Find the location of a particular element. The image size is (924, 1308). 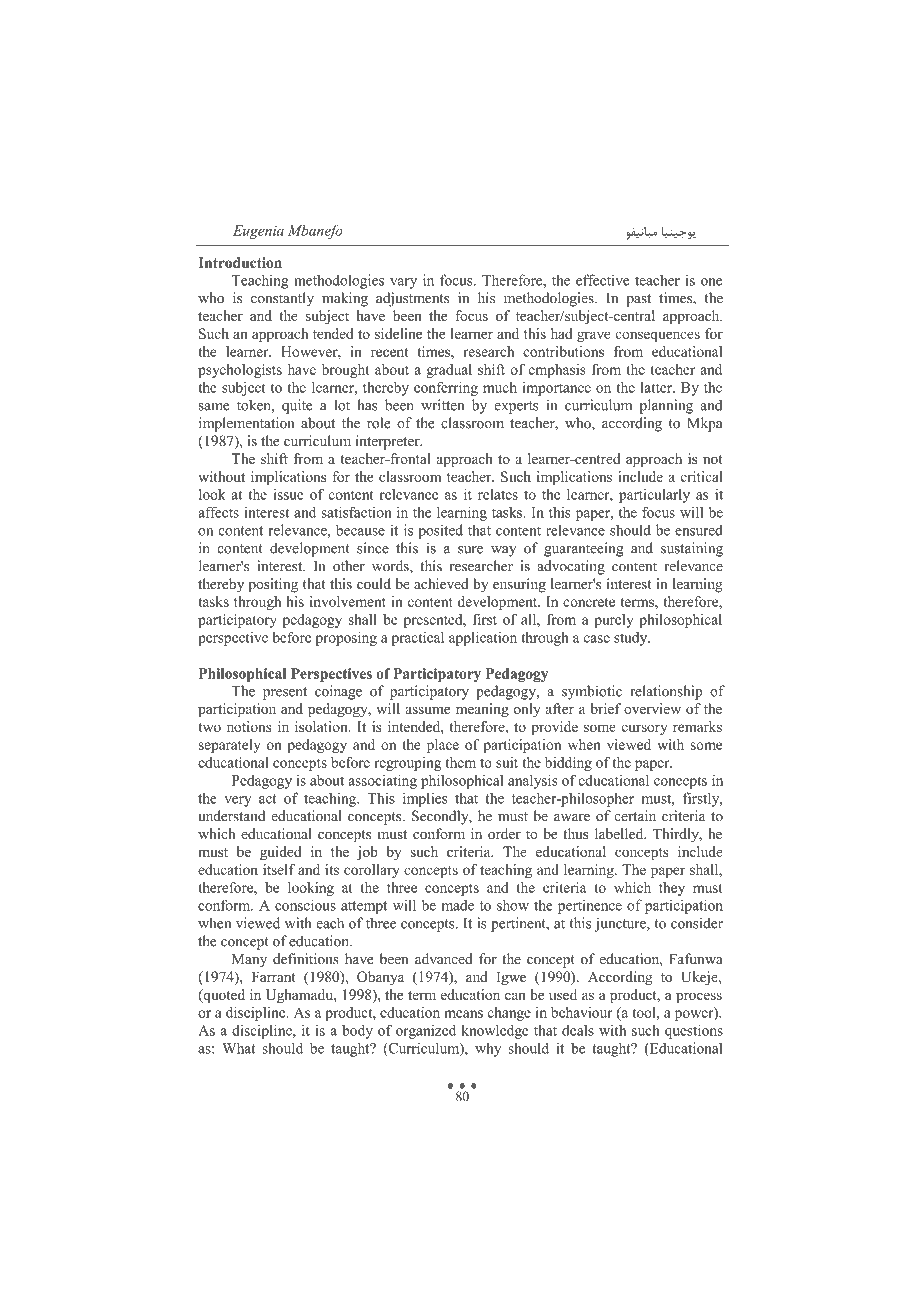

questions is located at coordinates (694, 1031).
